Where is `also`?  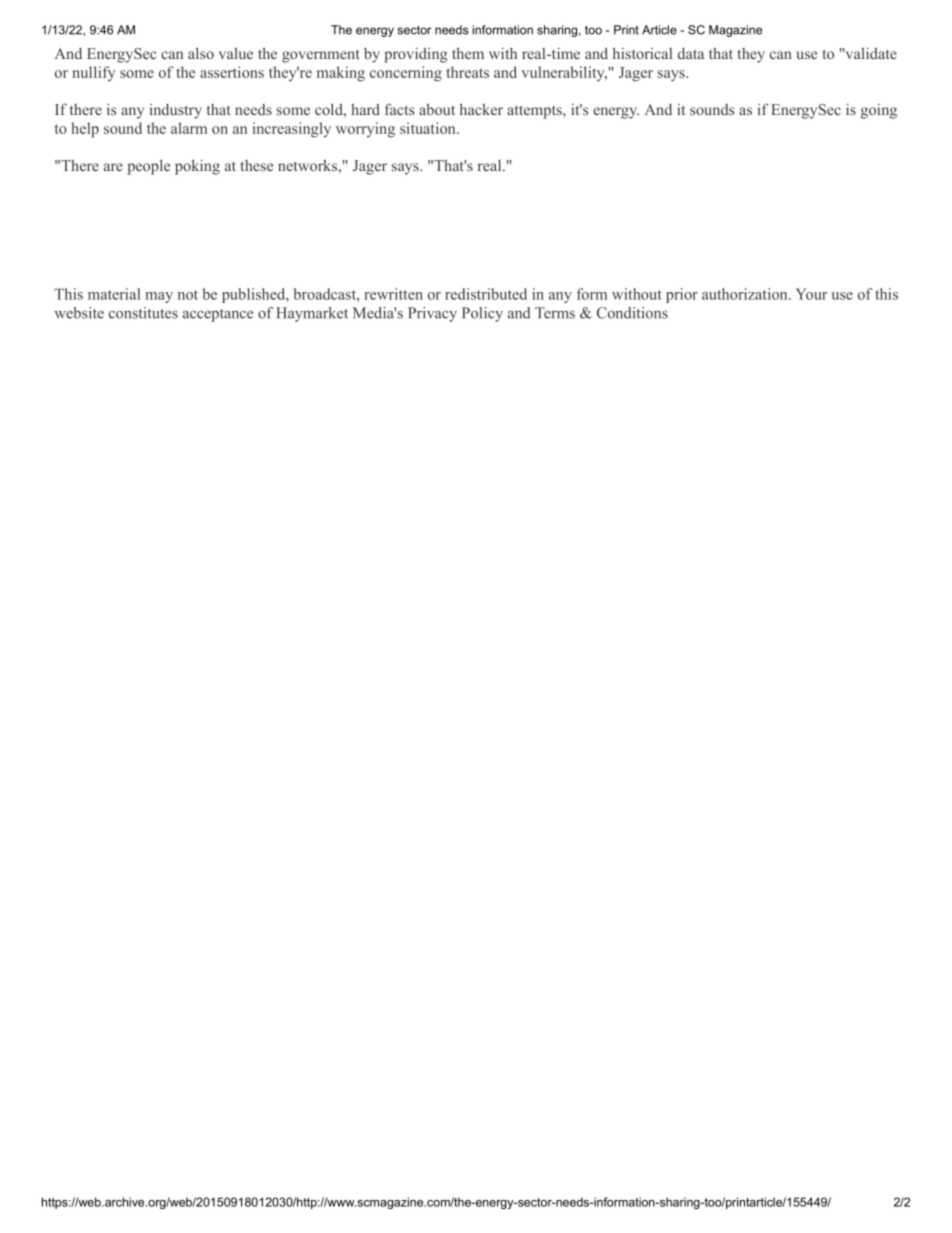 also is located at coordinates (201, 53).
